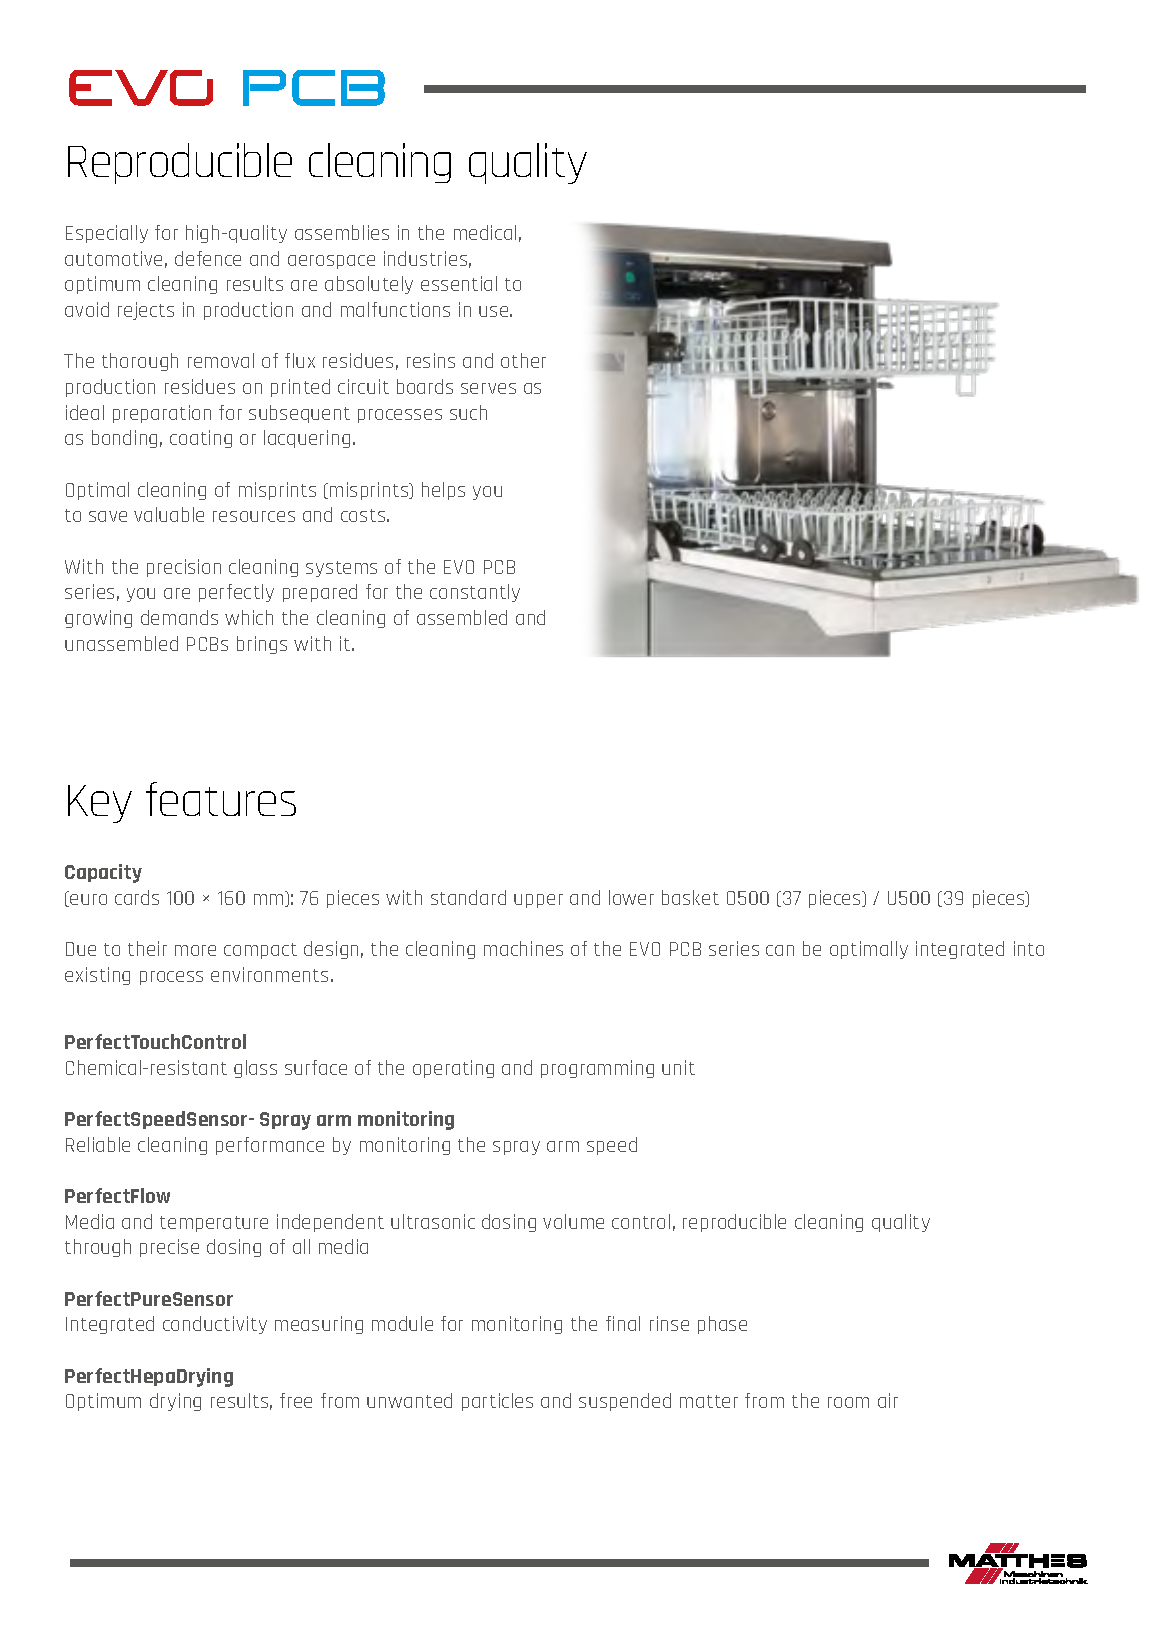 The height and width of the screenshot is (1637, 1157). What do you see at coordinates (475, 593) in the screenshot?
I see `constantly` at bounding box center [475, 593].
